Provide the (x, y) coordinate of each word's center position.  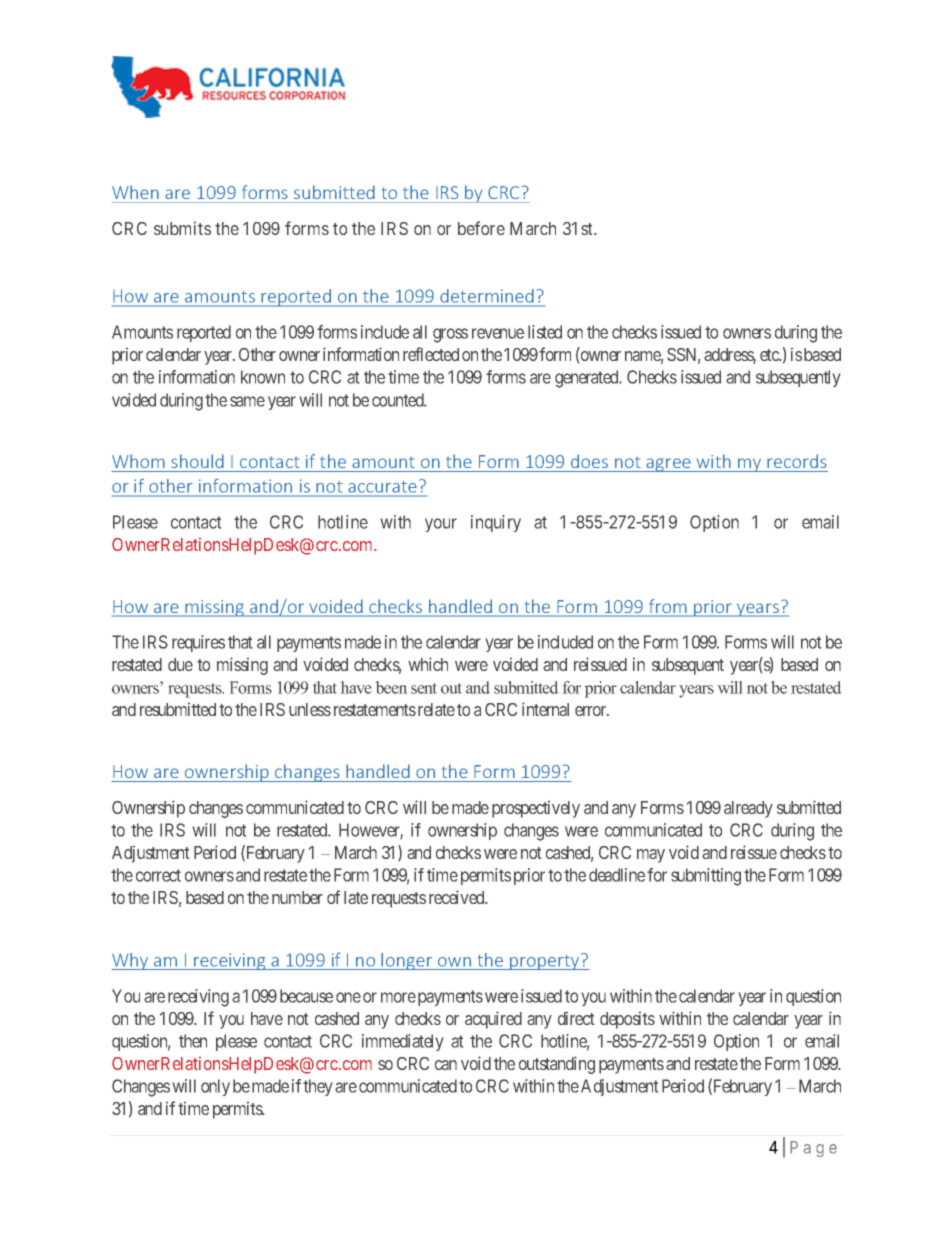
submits (182, 228)
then (193, 1041)
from (668, 607)
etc (770, 355)
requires (198, 643)
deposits (627, 1020)
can (446, 1065)
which (428, 664)
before (481, 228)
